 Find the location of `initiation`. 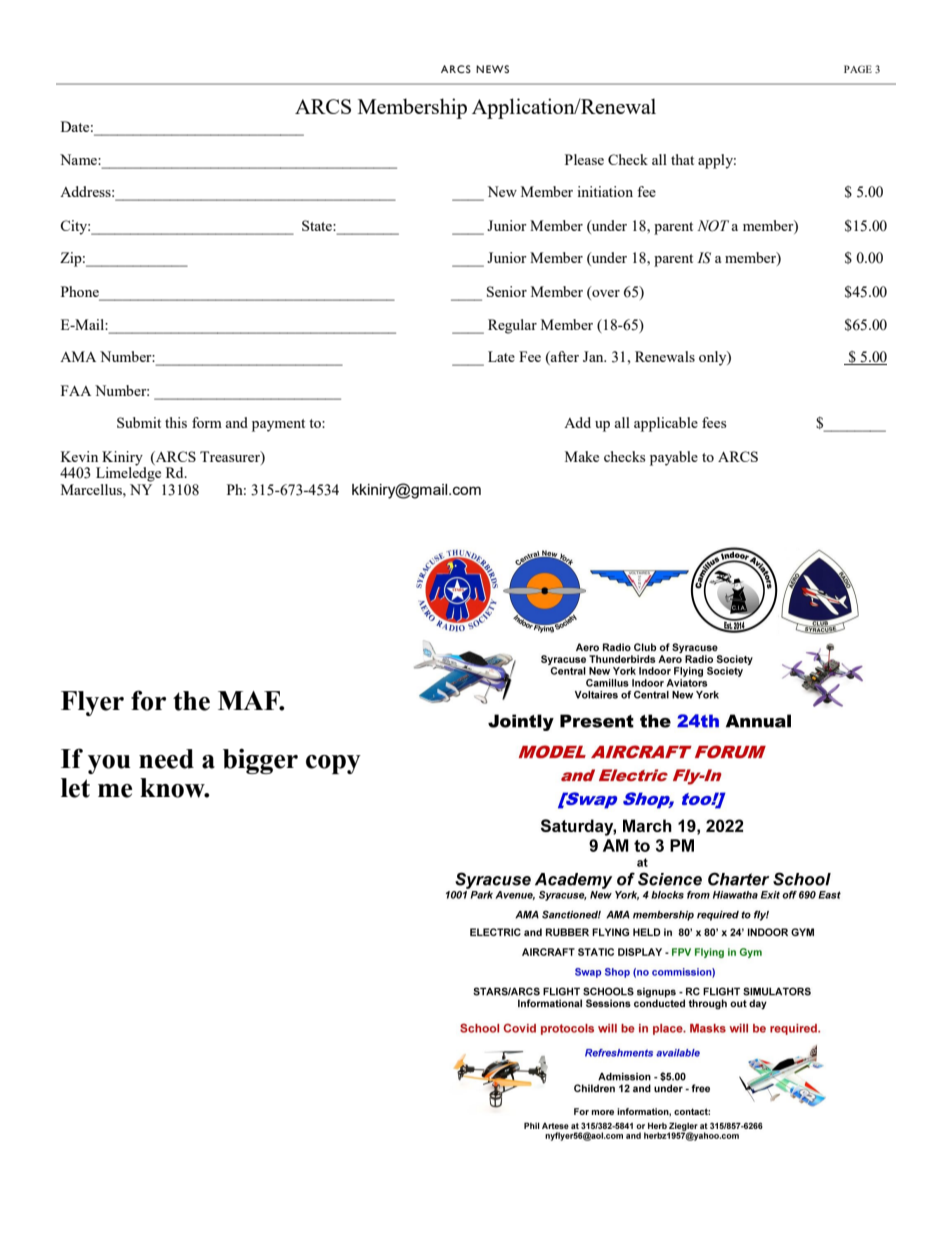

initiation is located at coordinates (605, 191).
